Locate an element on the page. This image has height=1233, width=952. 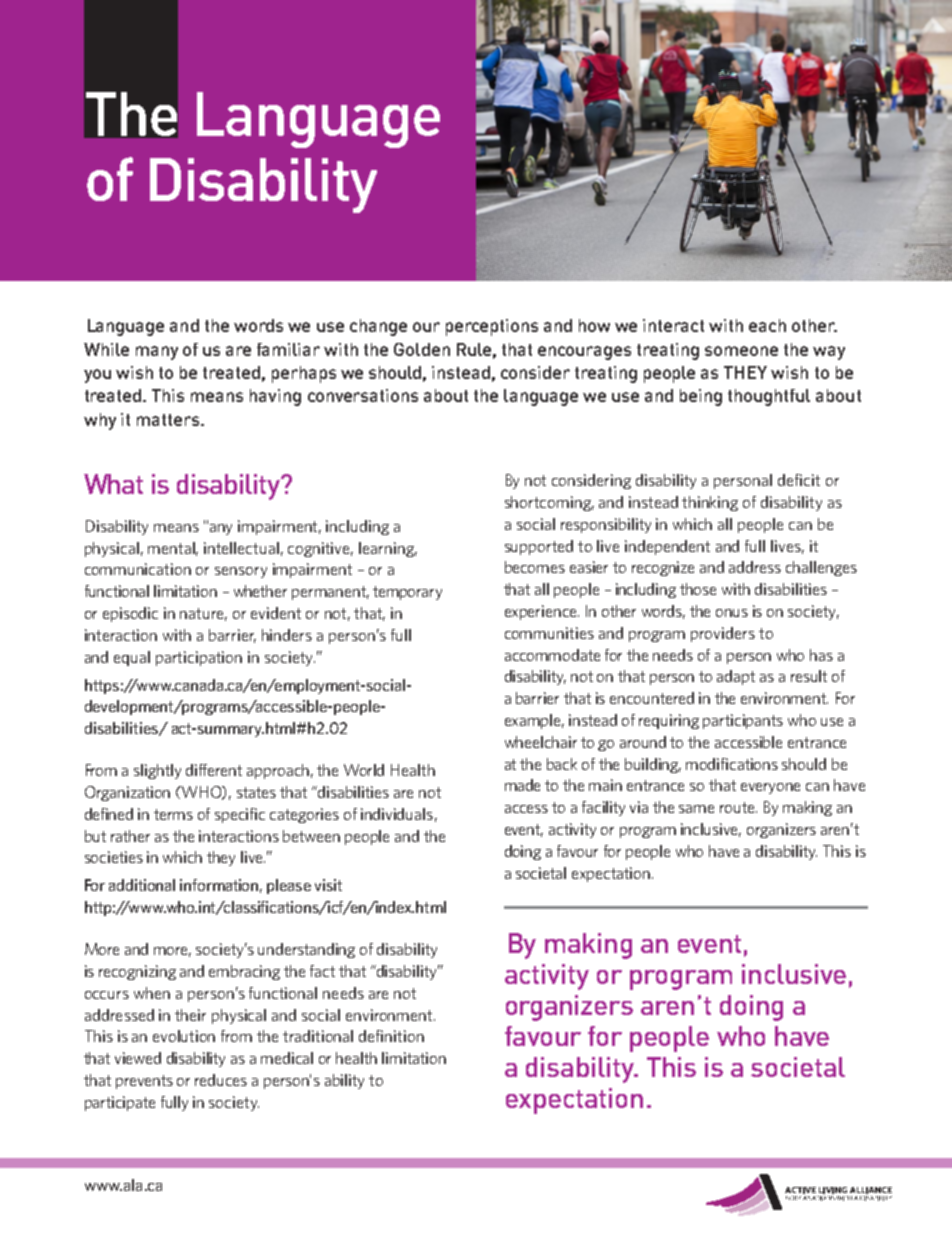
wheelchair is located at coordinates (541, 742).
